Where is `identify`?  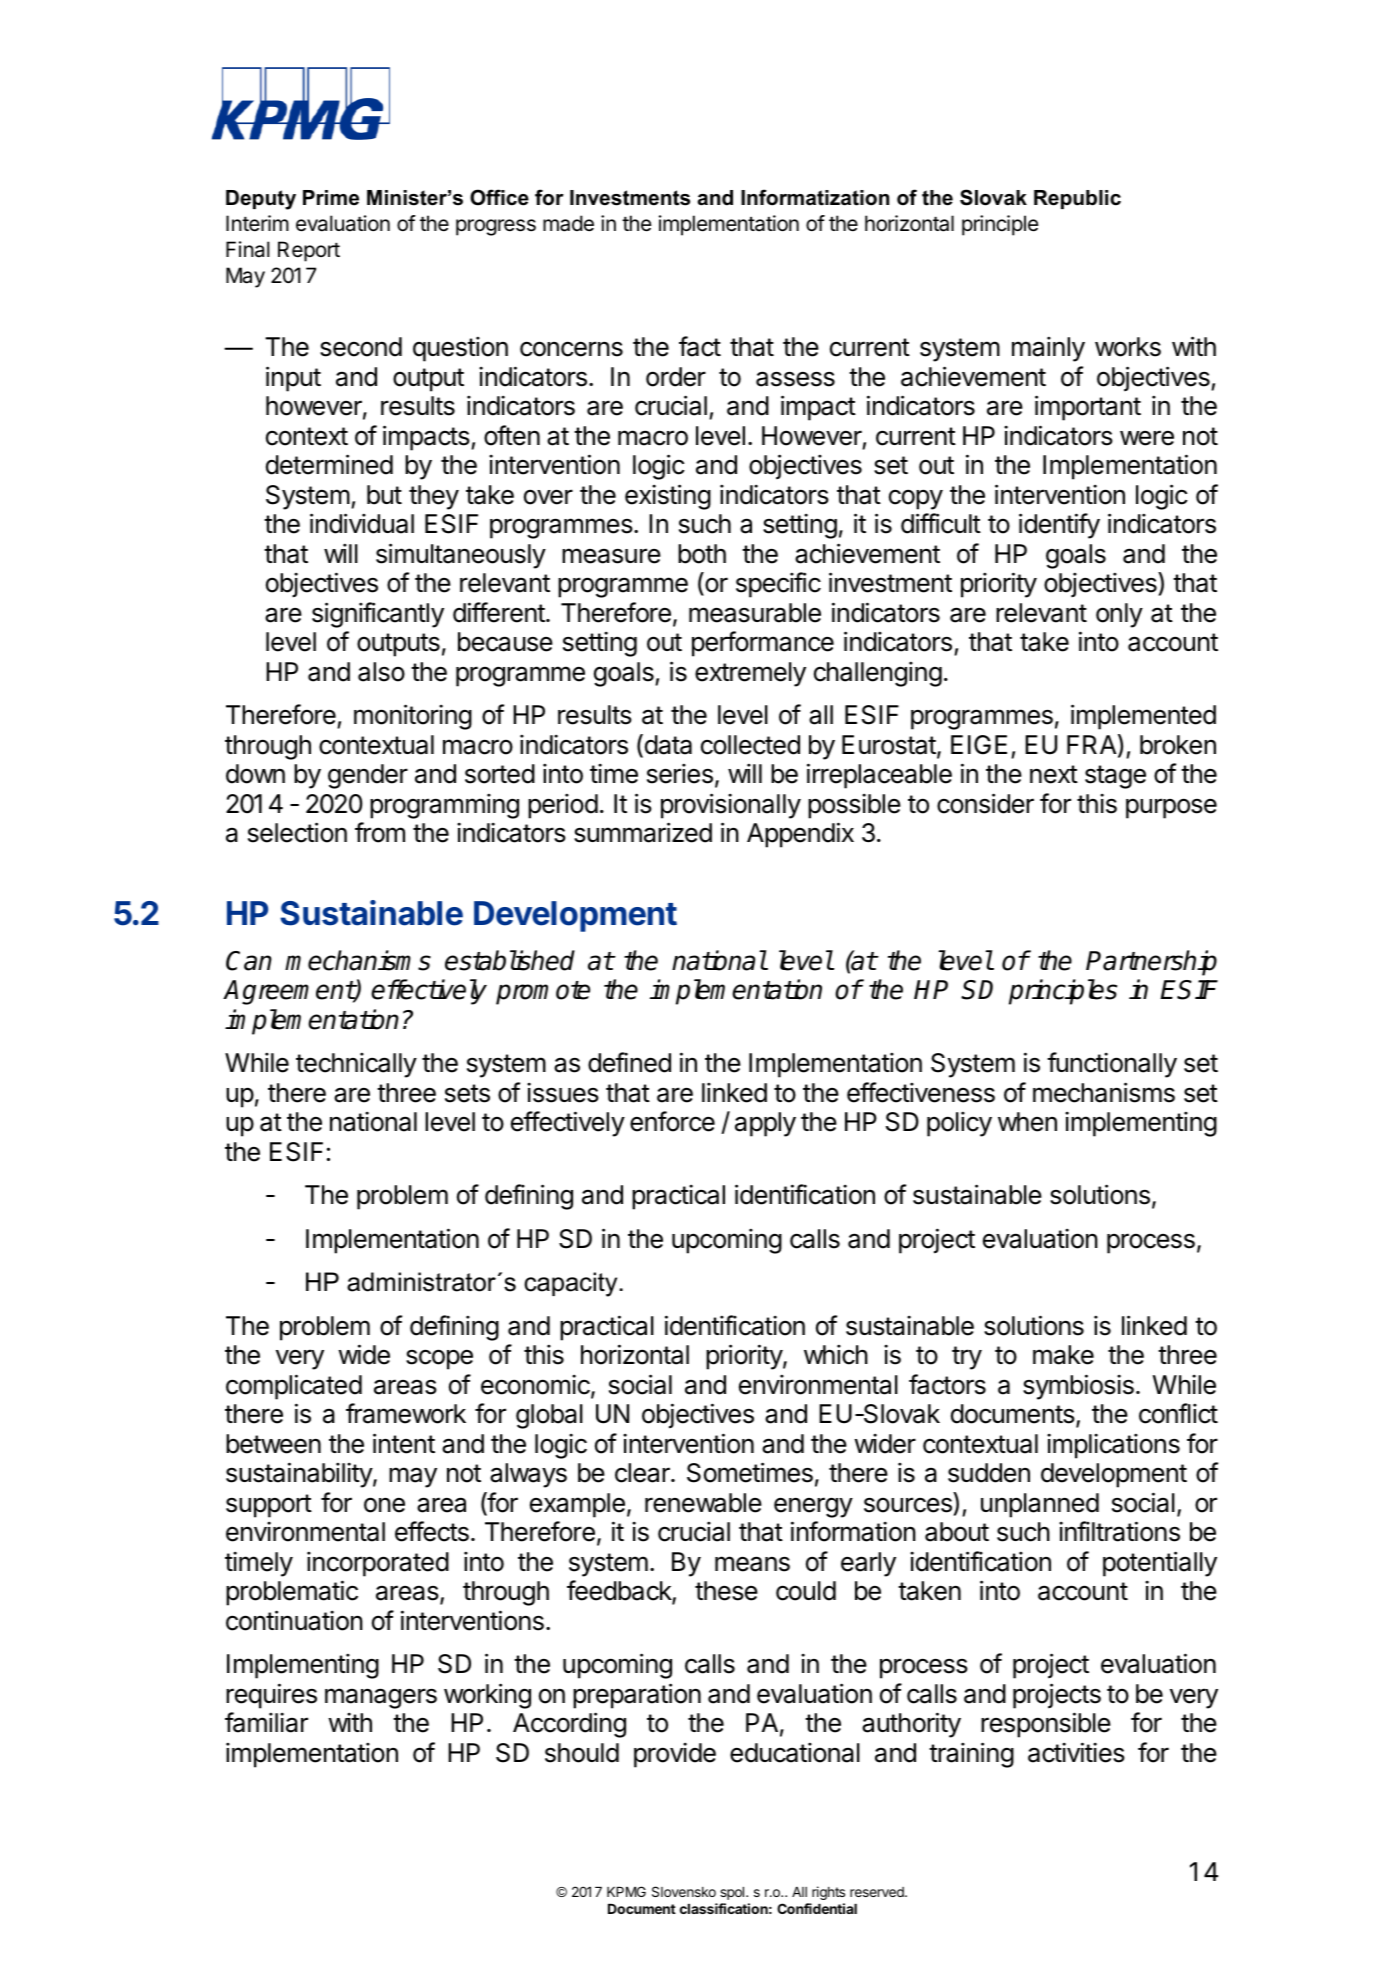 identify is located at coordinates (1059, 526).
